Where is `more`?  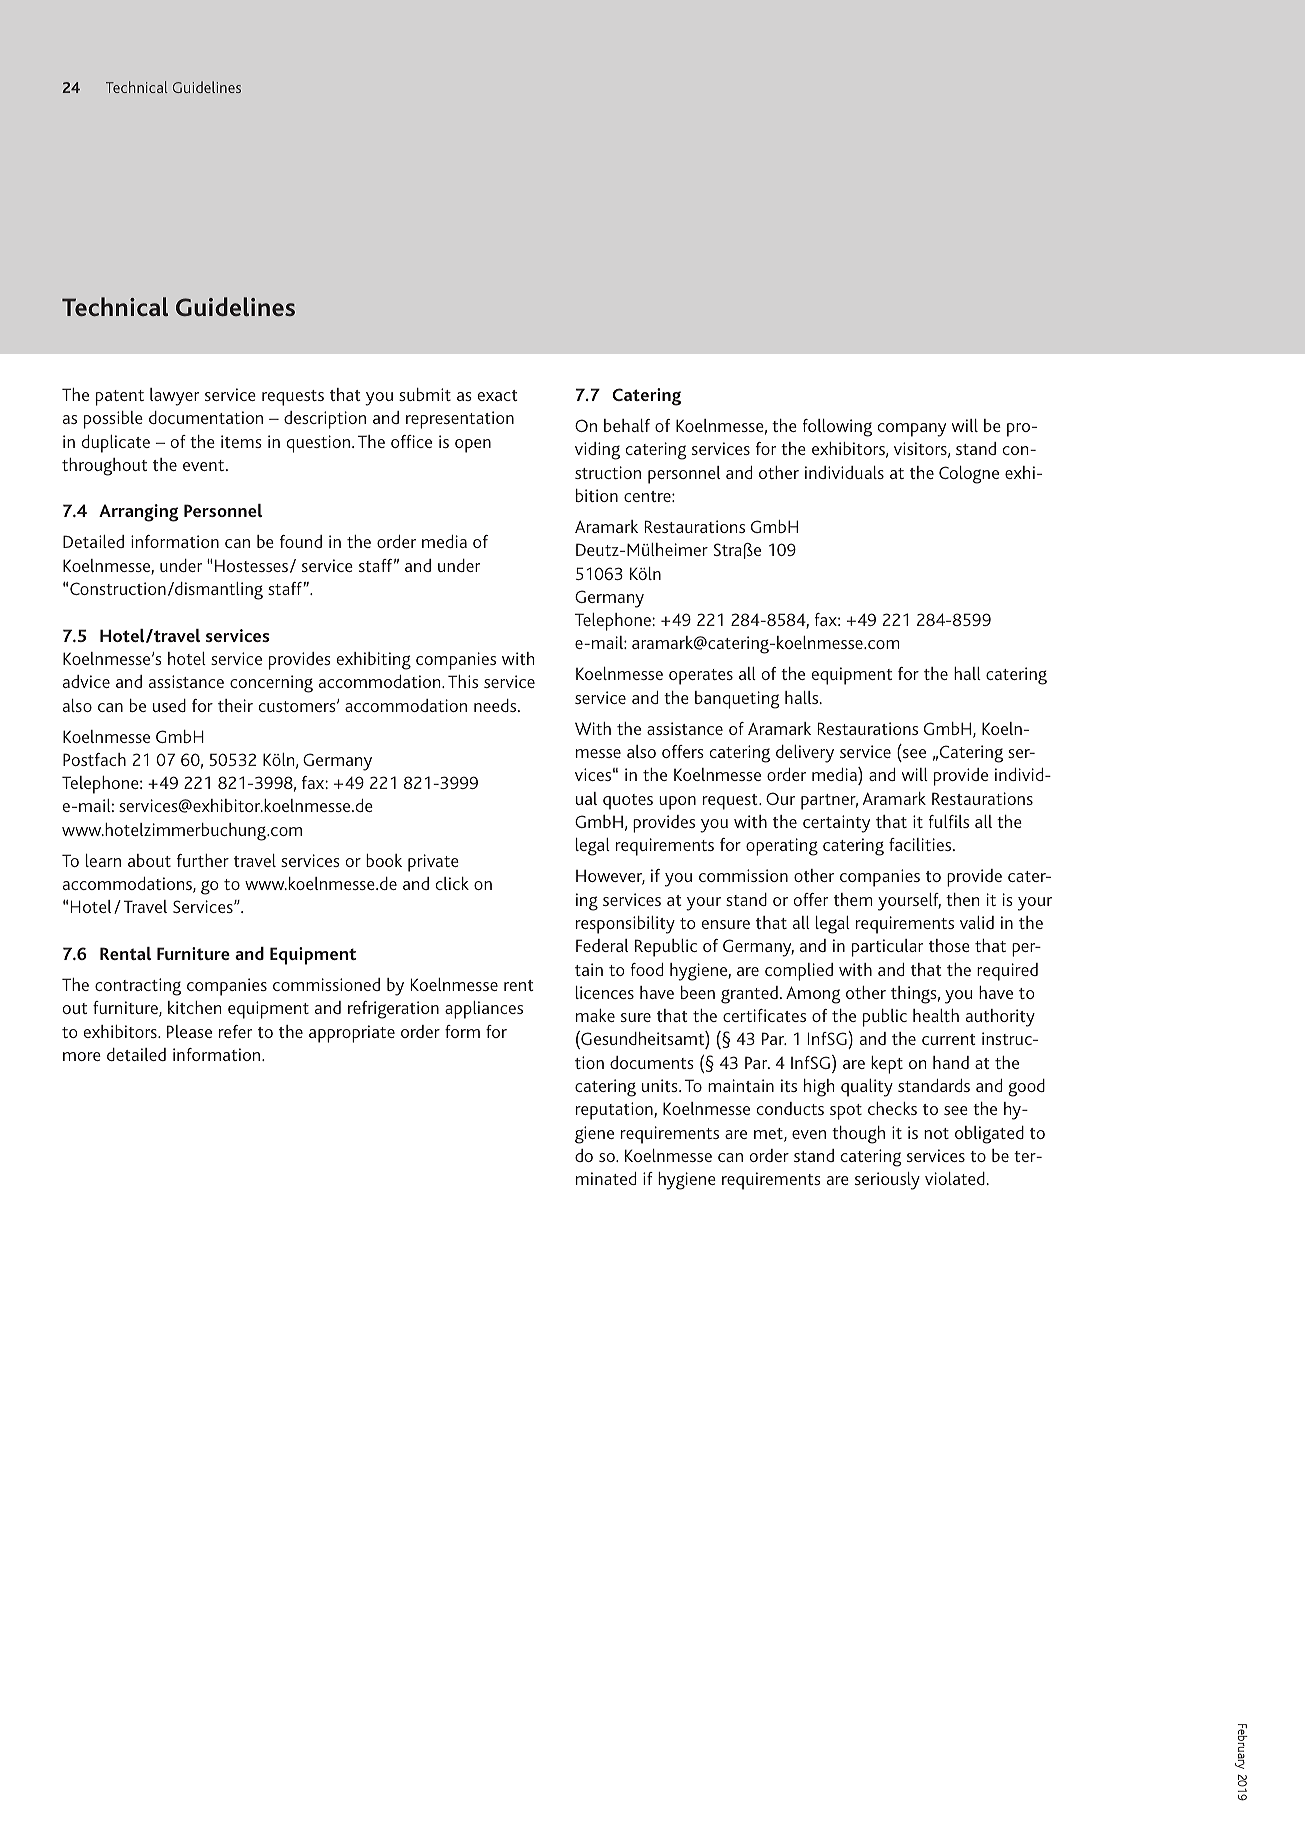 more is located at coordinates (82, 1056).
